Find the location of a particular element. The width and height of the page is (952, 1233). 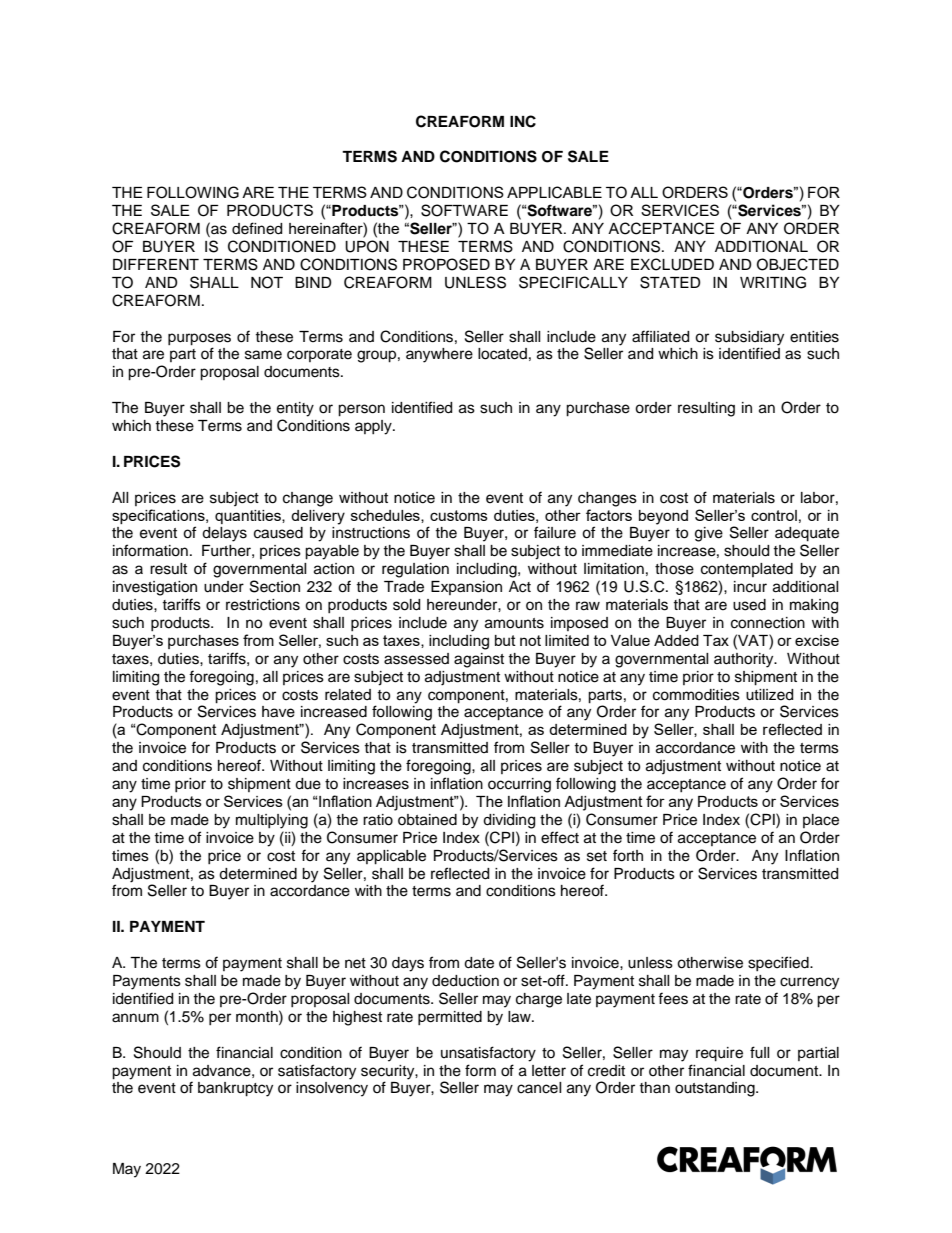

defined is located at coordinates (257, 228).
